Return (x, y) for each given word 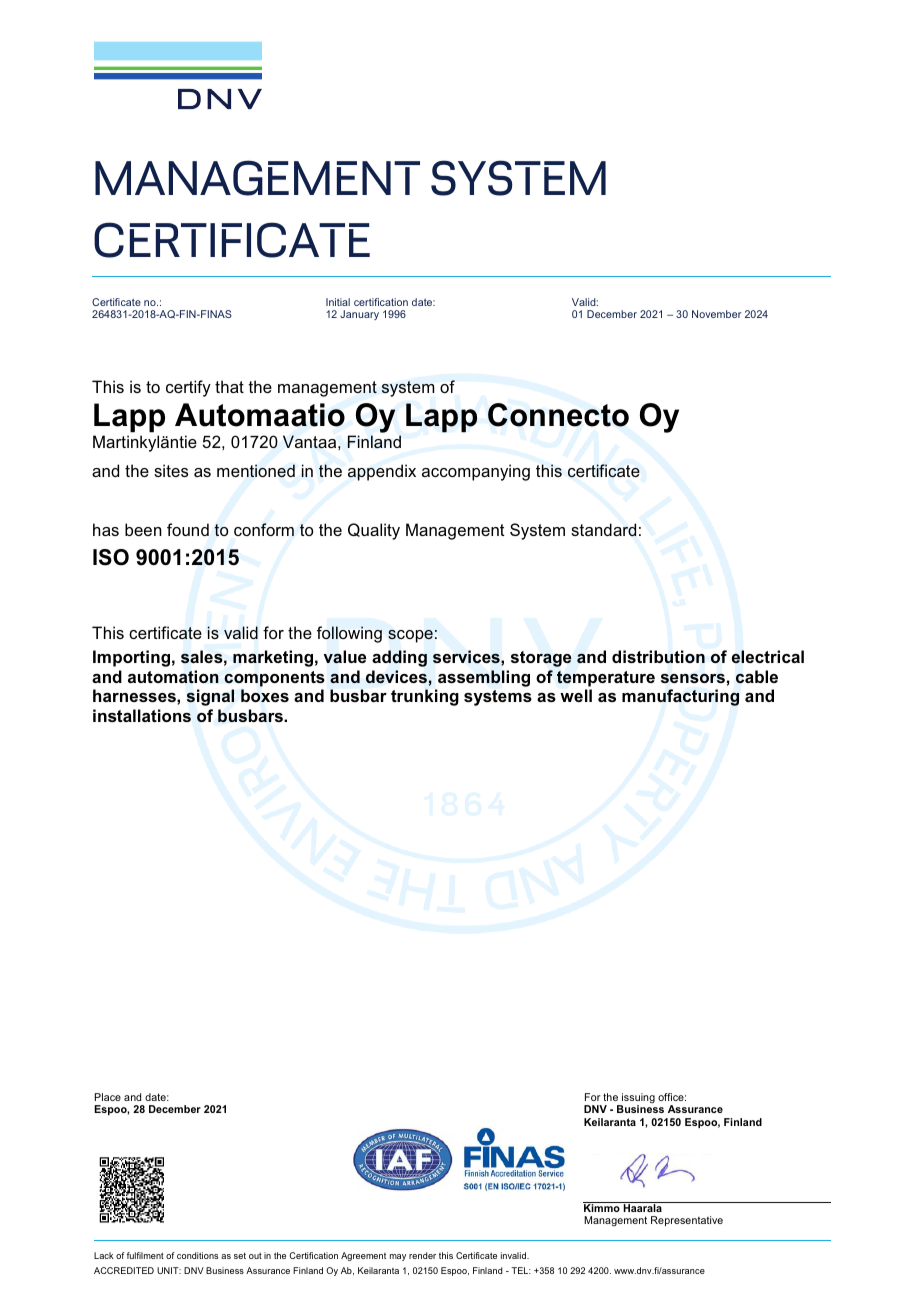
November (716, 314)
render (422, 1255)
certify (188, 388)
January (359, 315)
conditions (197, 1255)
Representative (687, 1221)
